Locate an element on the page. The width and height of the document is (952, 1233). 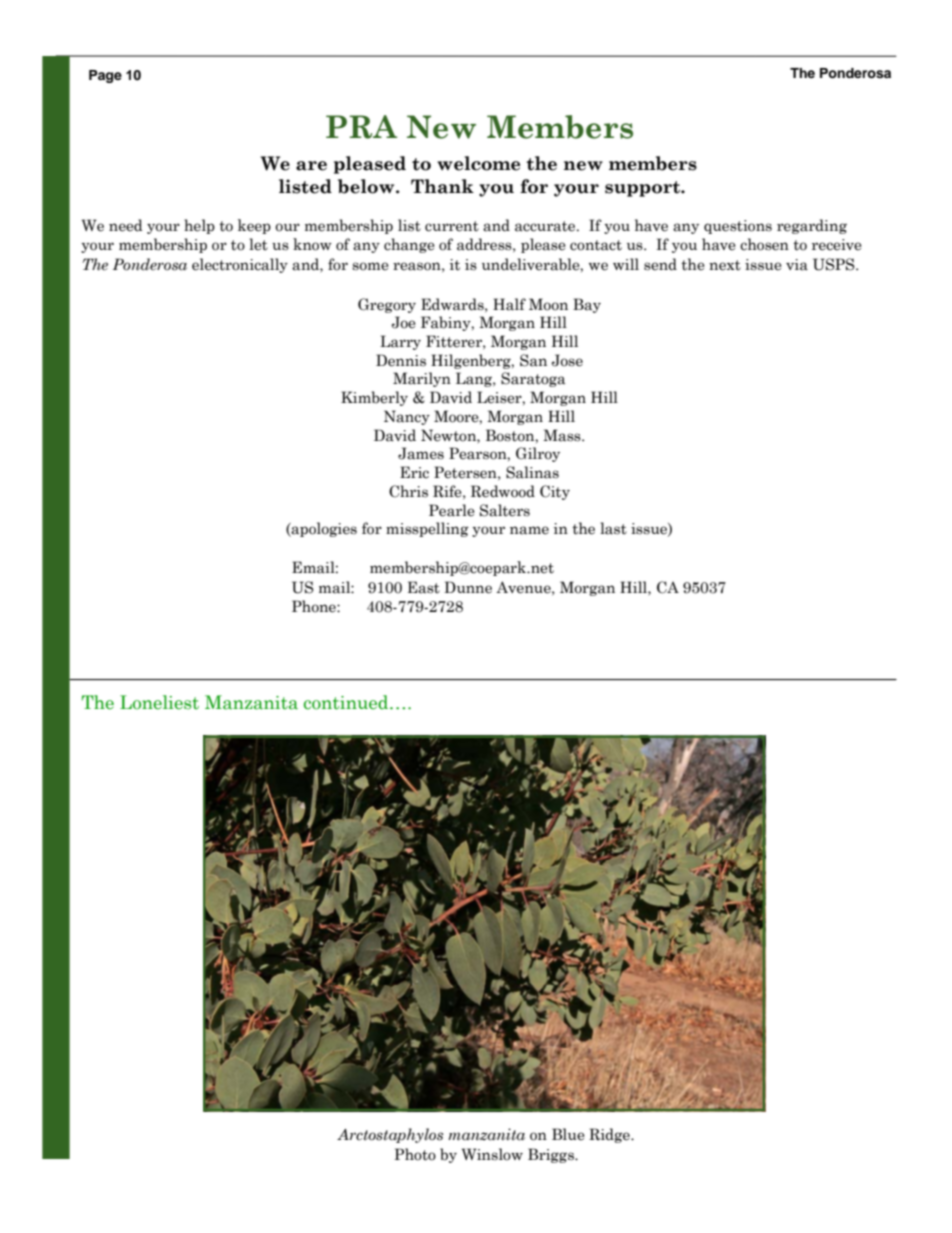
Title is located at coordinates (876, 74).
